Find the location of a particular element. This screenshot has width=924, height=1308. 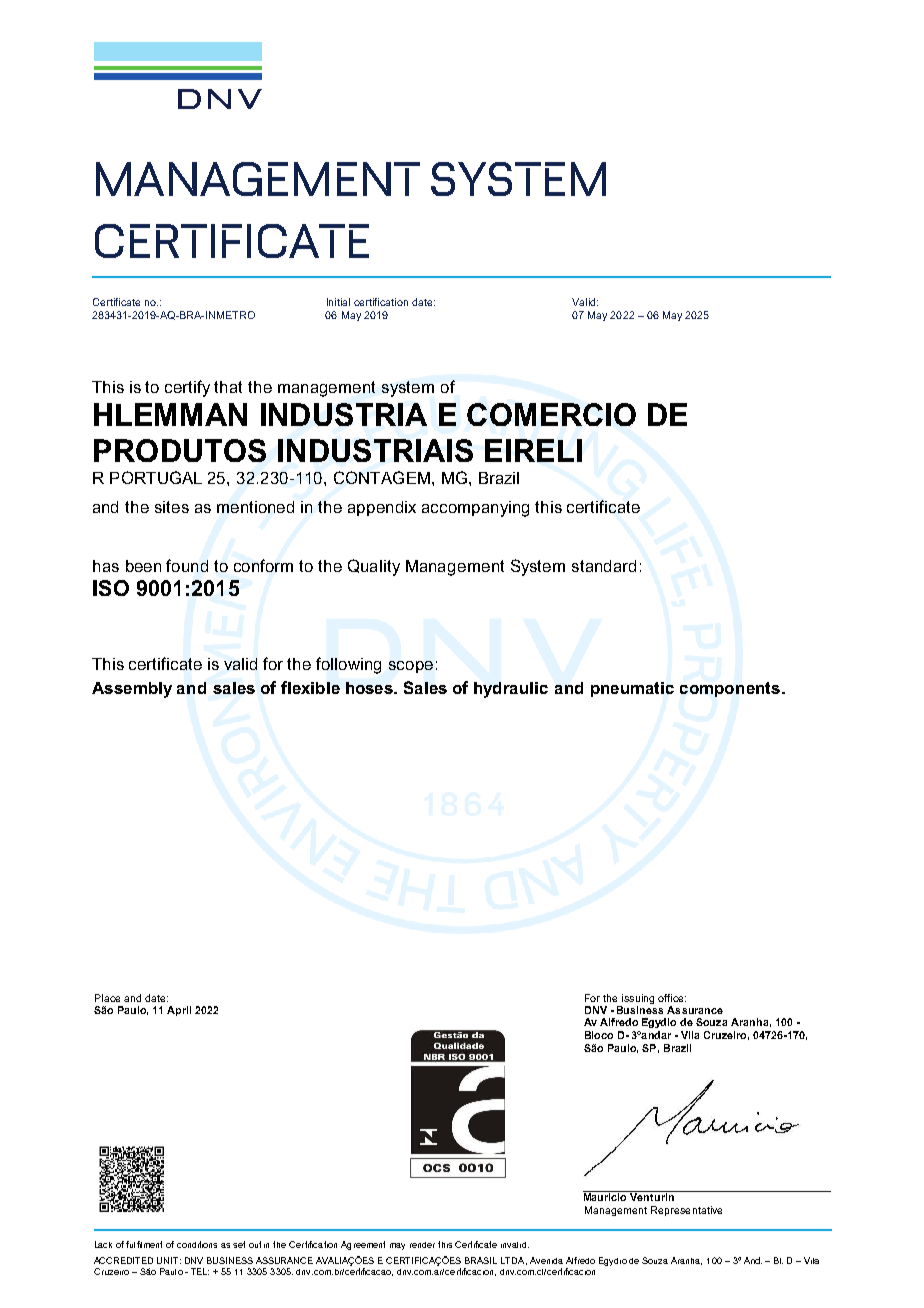

conditions is located at coordinates (197, 1244).
